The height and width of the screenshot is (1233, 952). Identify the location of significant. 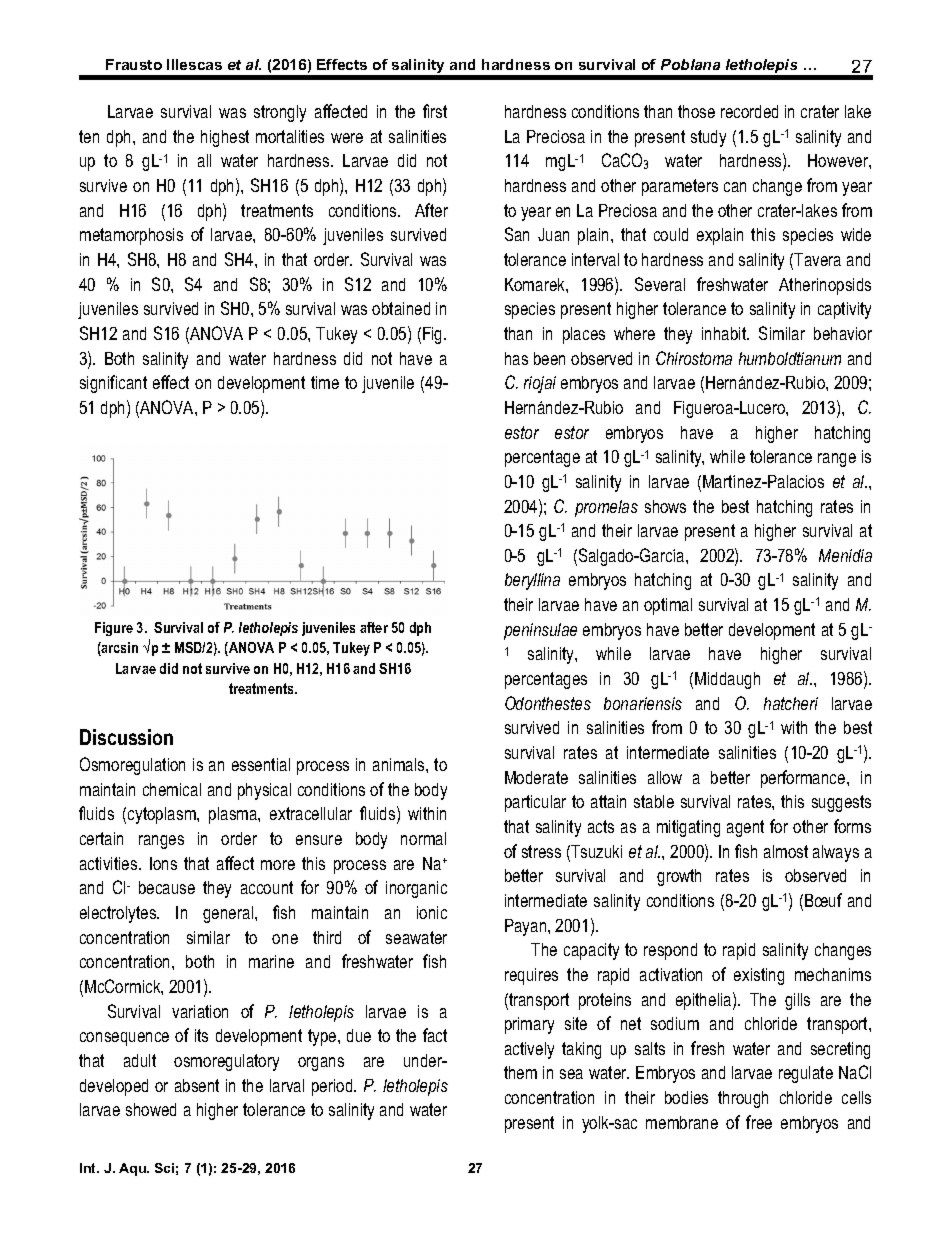
(113, 384).
